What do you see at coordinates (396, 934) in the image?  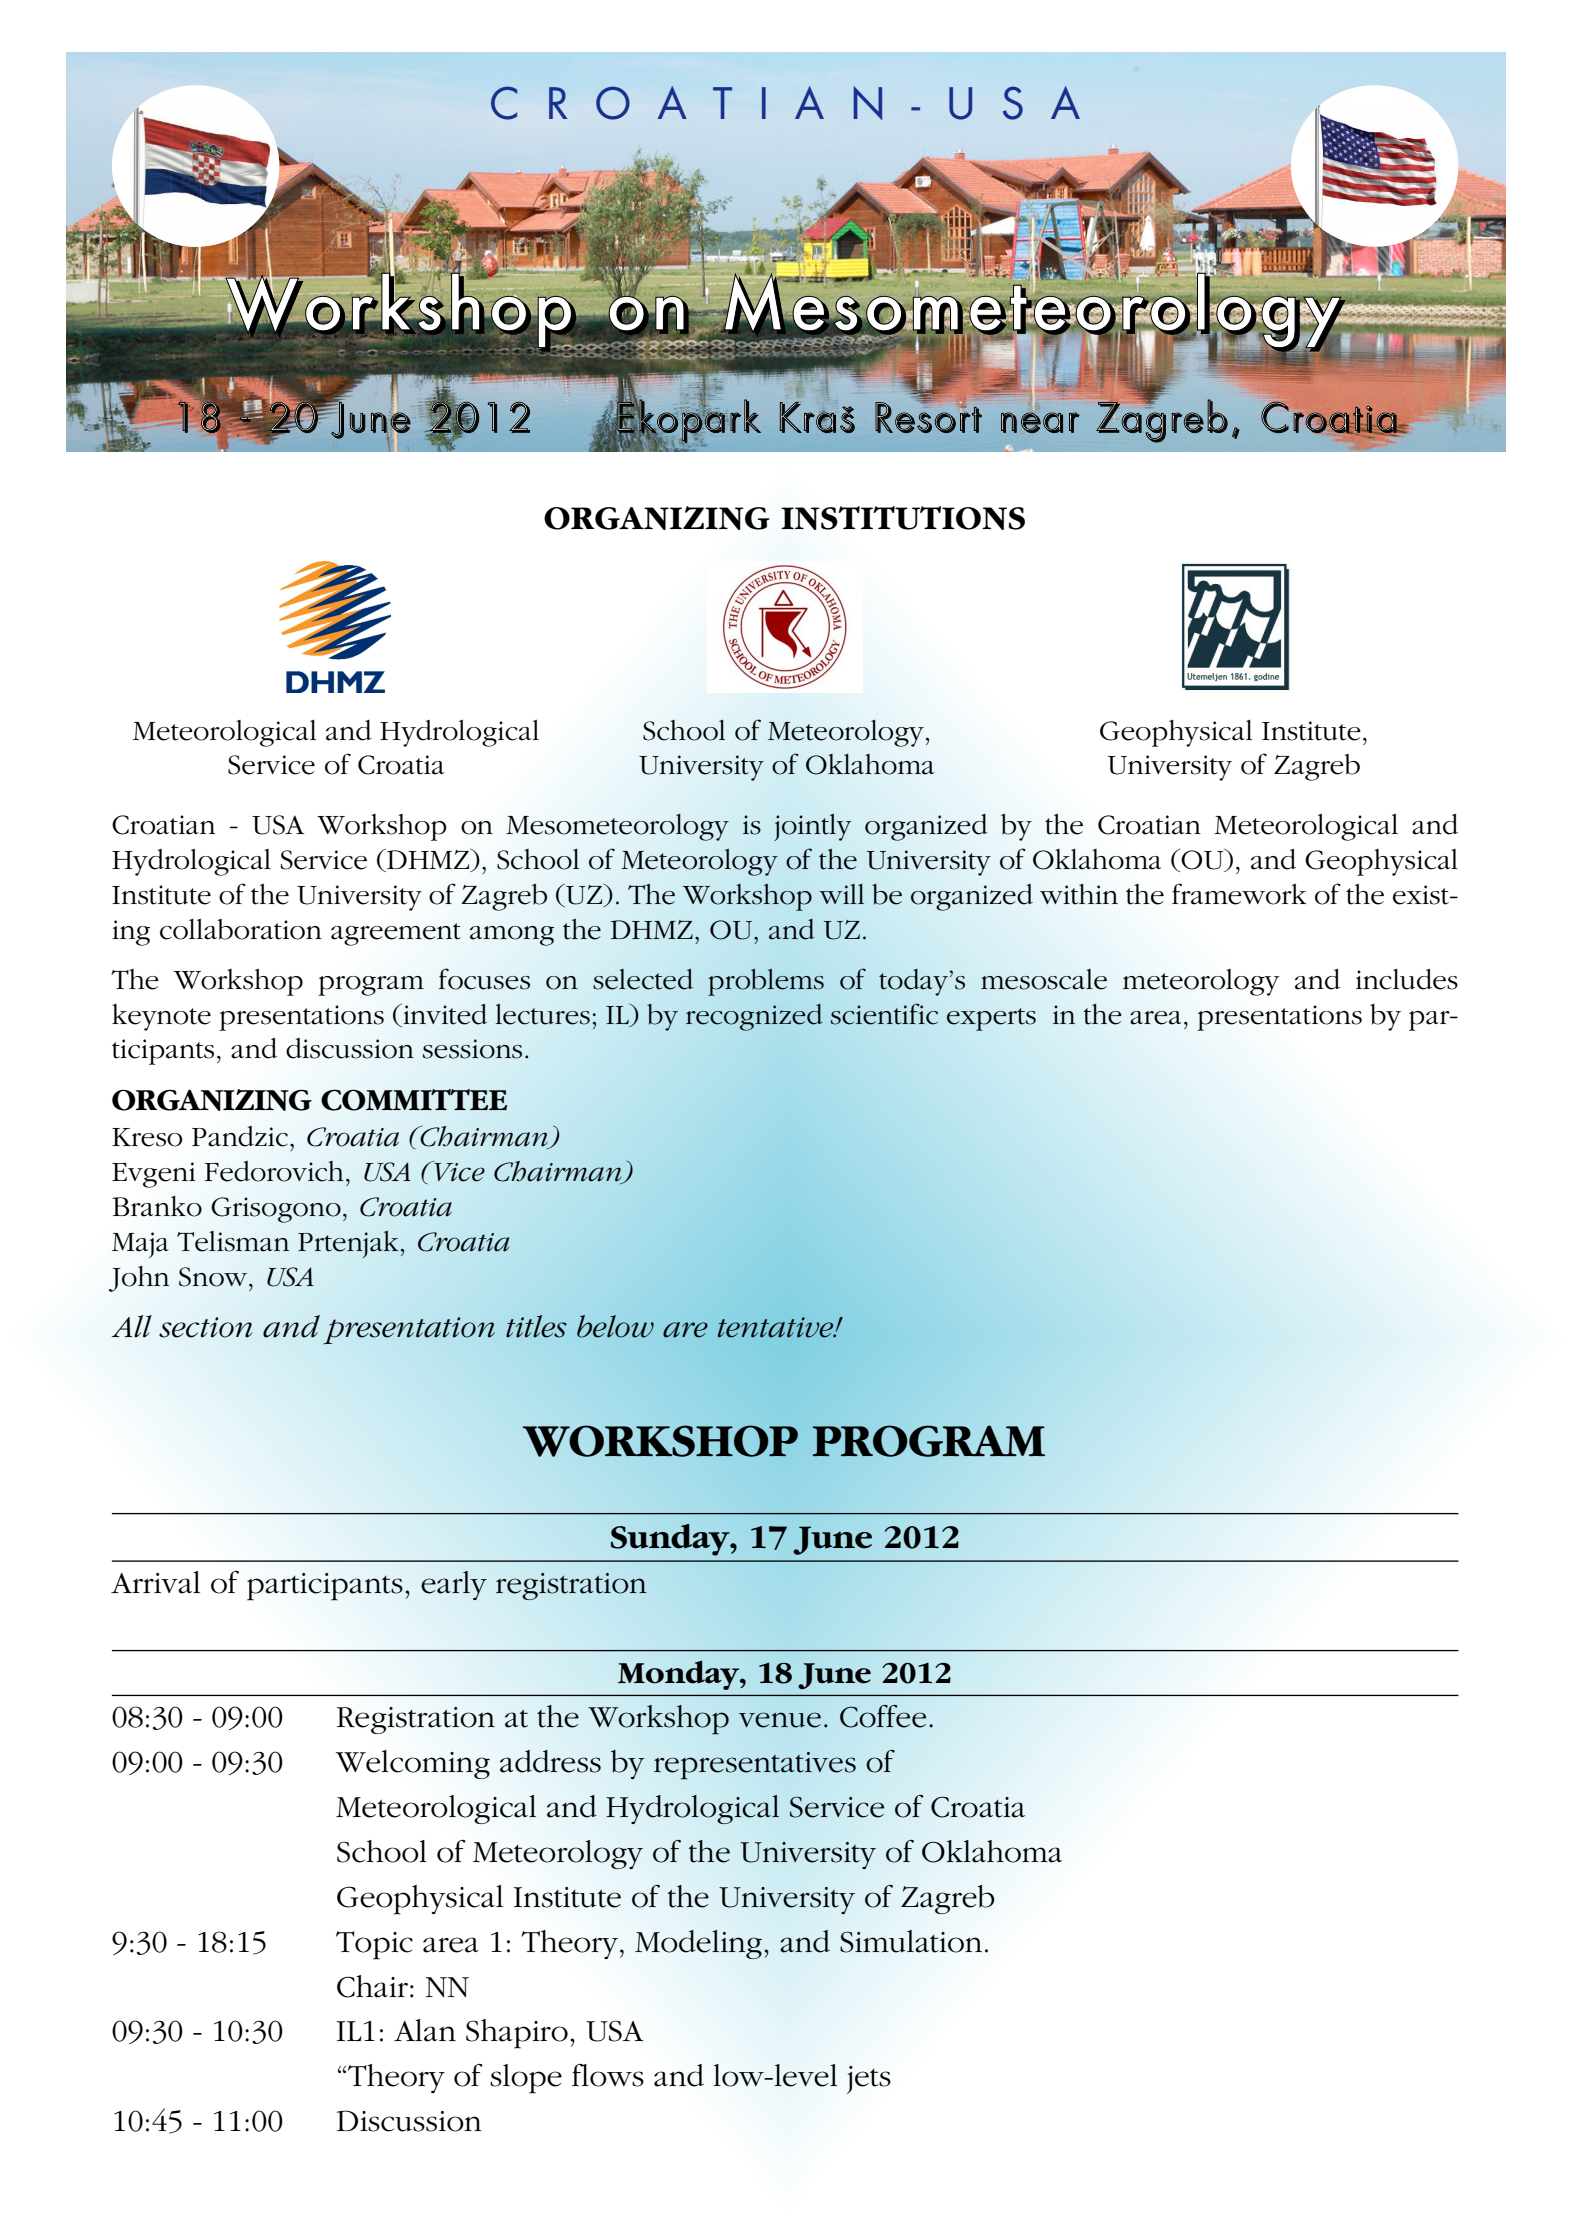 I see `agreement` at bounding box center [396, 934].
